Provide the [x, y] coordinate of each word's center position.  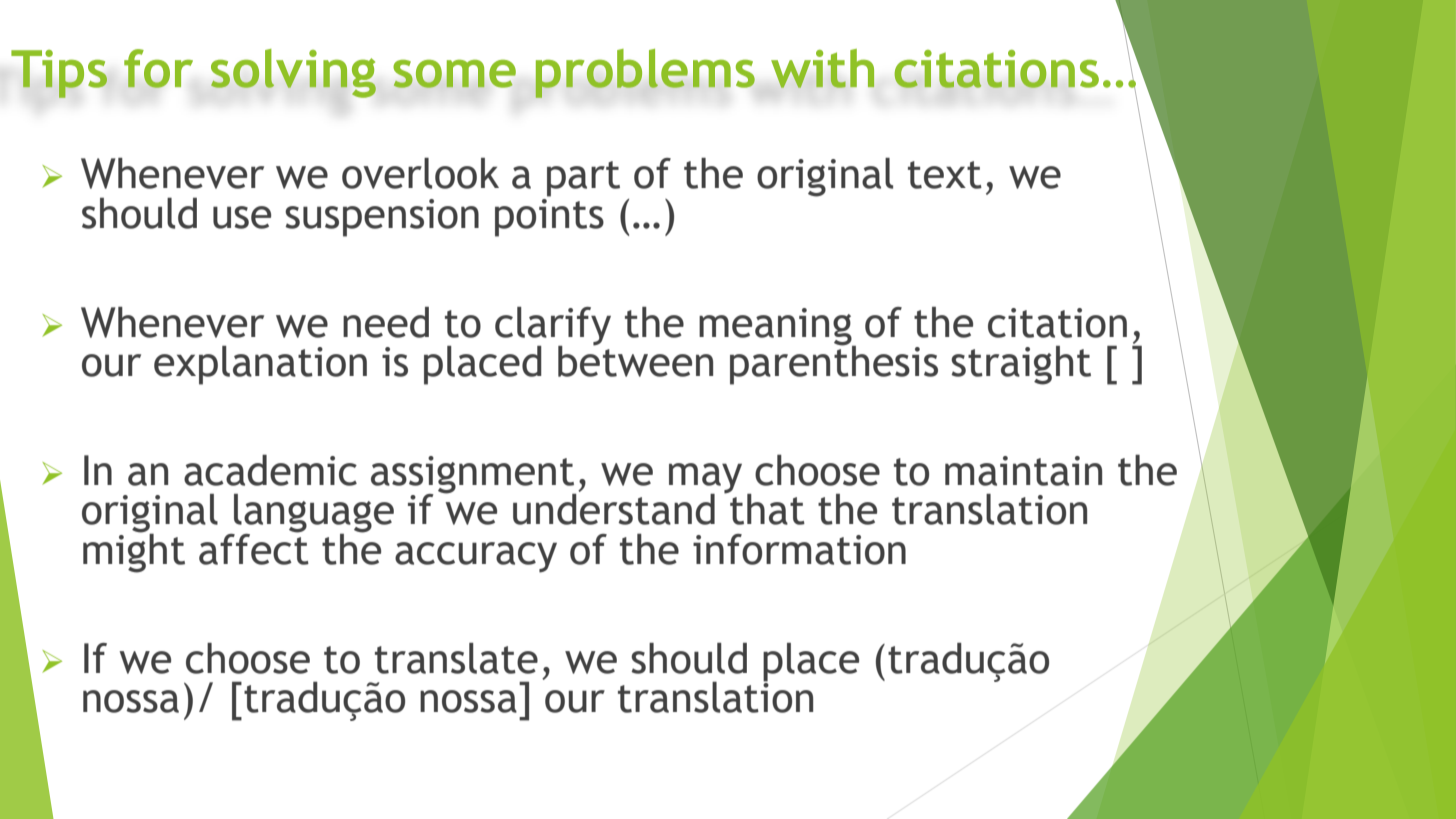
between [635, 360]
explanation [260, 365]
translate [456, 658]
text [945, 175]
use [242, 217]
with [822, 68]
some [454, 74]
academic [270, 470]
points [549, 216]
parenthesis [834, 364]
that [766, 508]
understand [614, 509]
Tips [59, 74]
